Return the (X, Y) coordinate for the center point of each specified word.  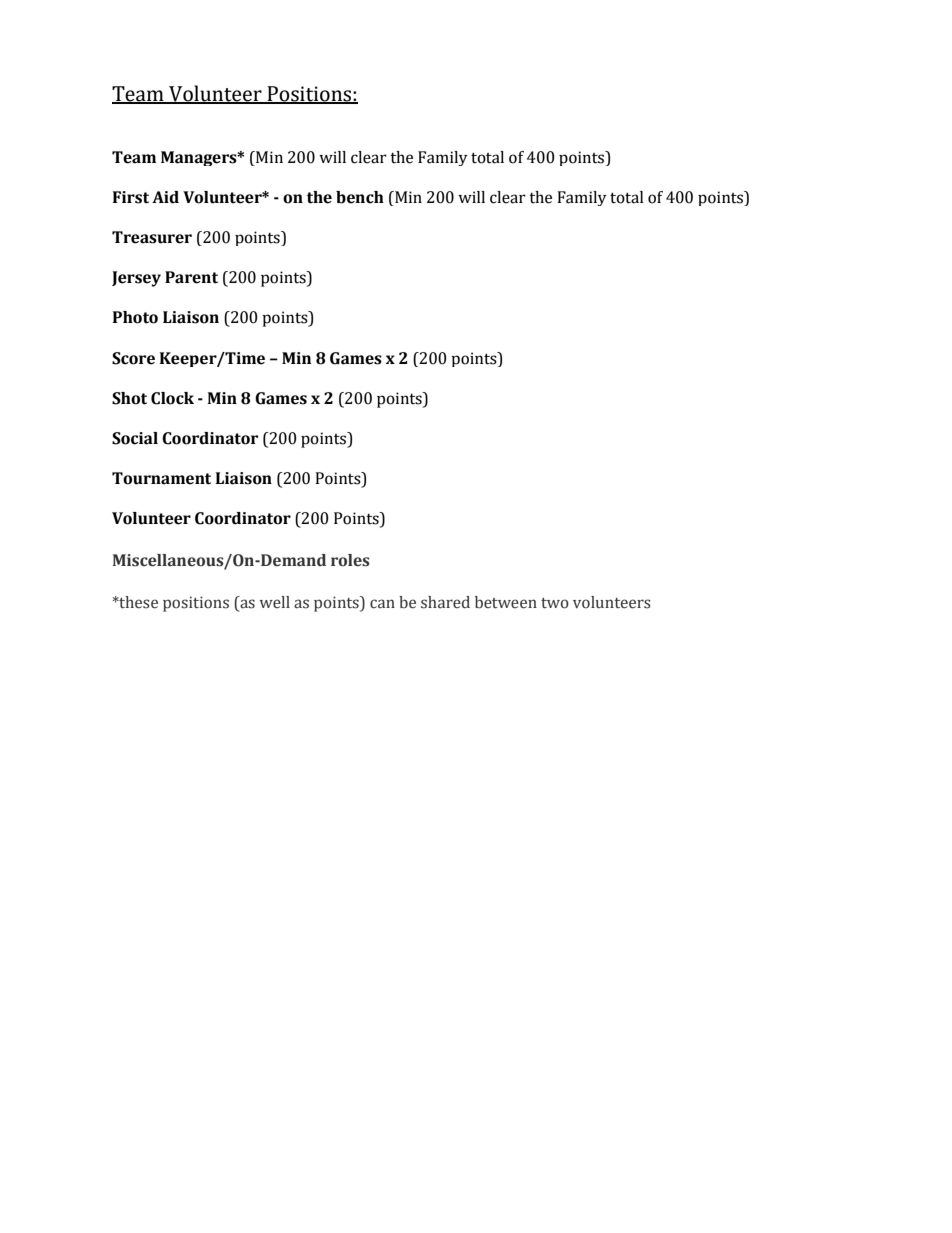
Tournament (161, 478)
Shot (129, 398)
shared (445, 602)
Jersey (136, 279)
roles (350, 560)
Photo (135, 317)
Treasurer (152, 237)
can (382, 604)
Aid (165, 197)
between (506, 602)
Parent (191, 277)
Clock (172, 398)
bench (360, 197)
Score (133, 358)
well (274, 602)
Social (135, 438)
